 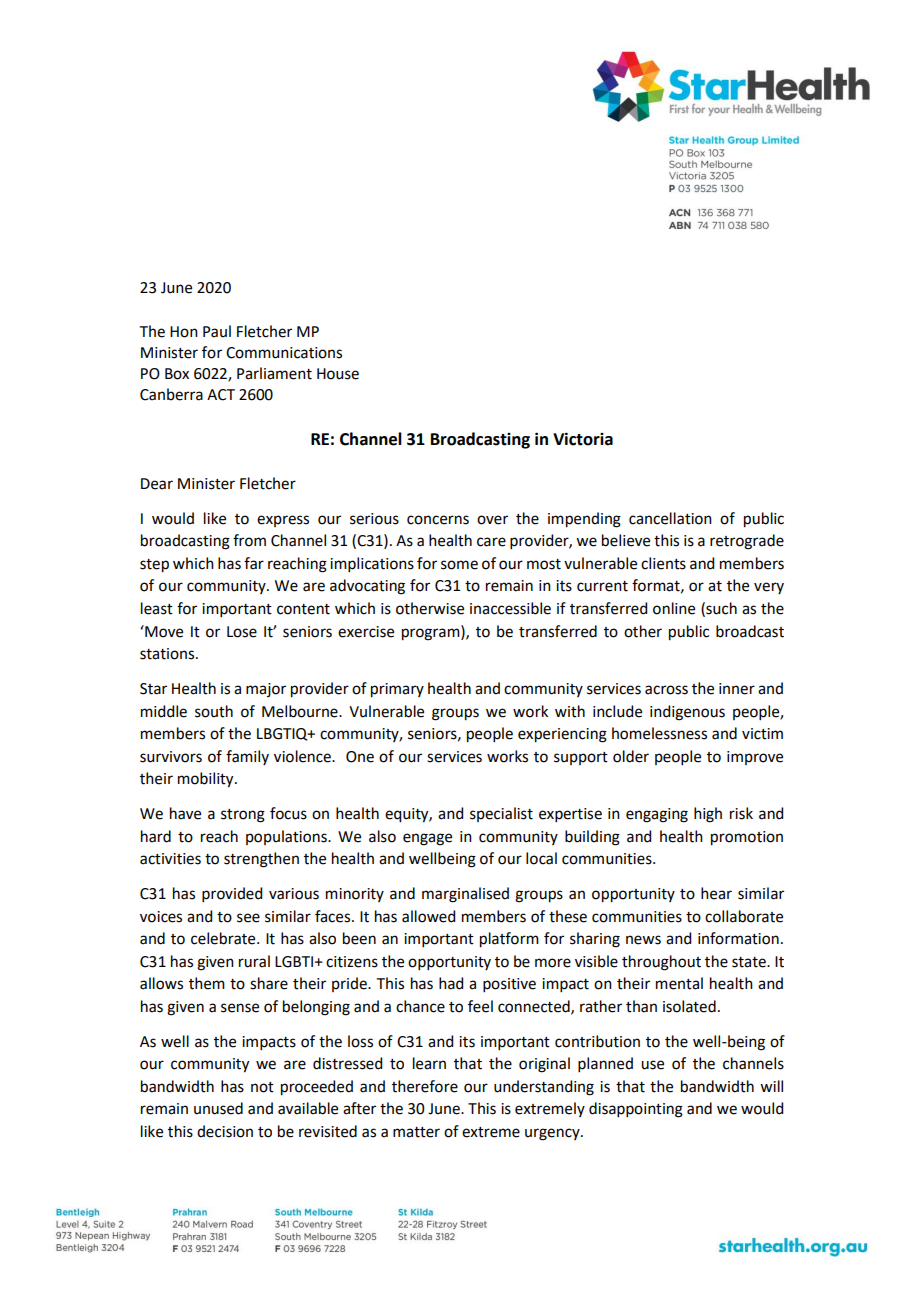 What do you see at coordinates (217, 331) in the screenshot?
I see `Paul` at bounding box center [217, 331].
